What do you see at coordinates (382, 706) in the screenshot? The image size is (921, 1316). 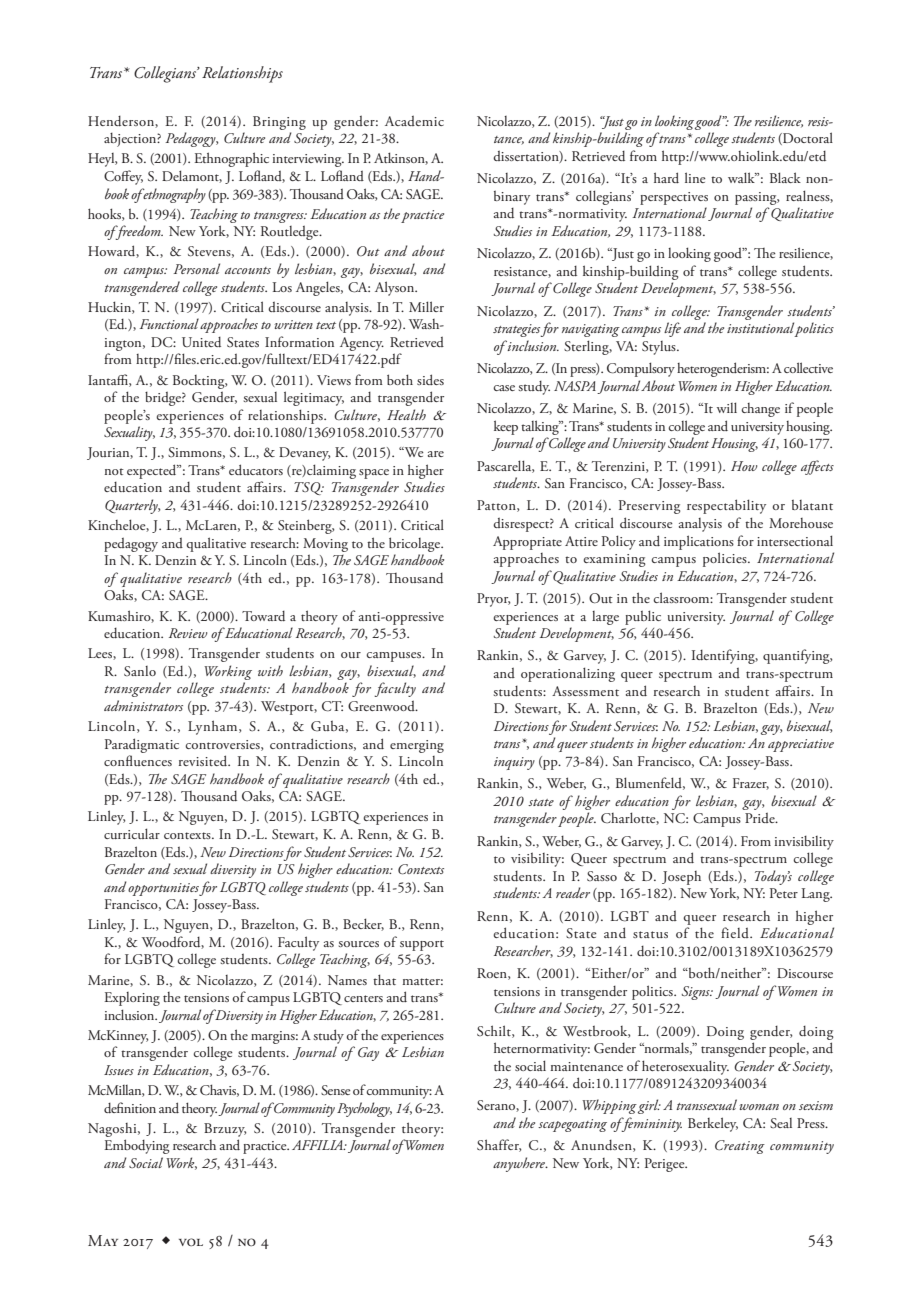 I see `Greenwood` at bounding box center [382, 706].
